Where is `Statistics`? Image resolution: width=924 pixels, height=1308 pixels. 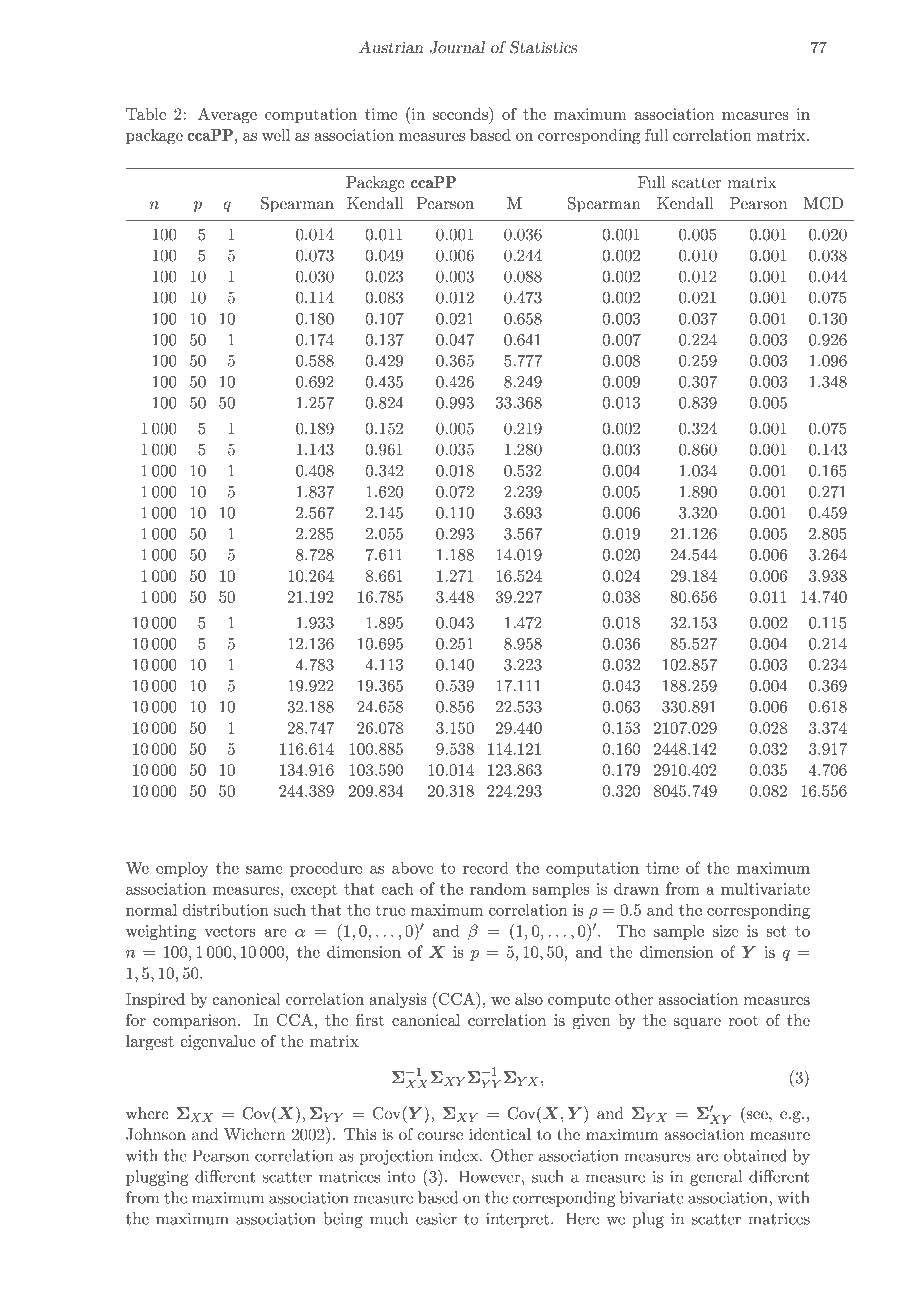
Statistics is located at coordinates (544, 47).
